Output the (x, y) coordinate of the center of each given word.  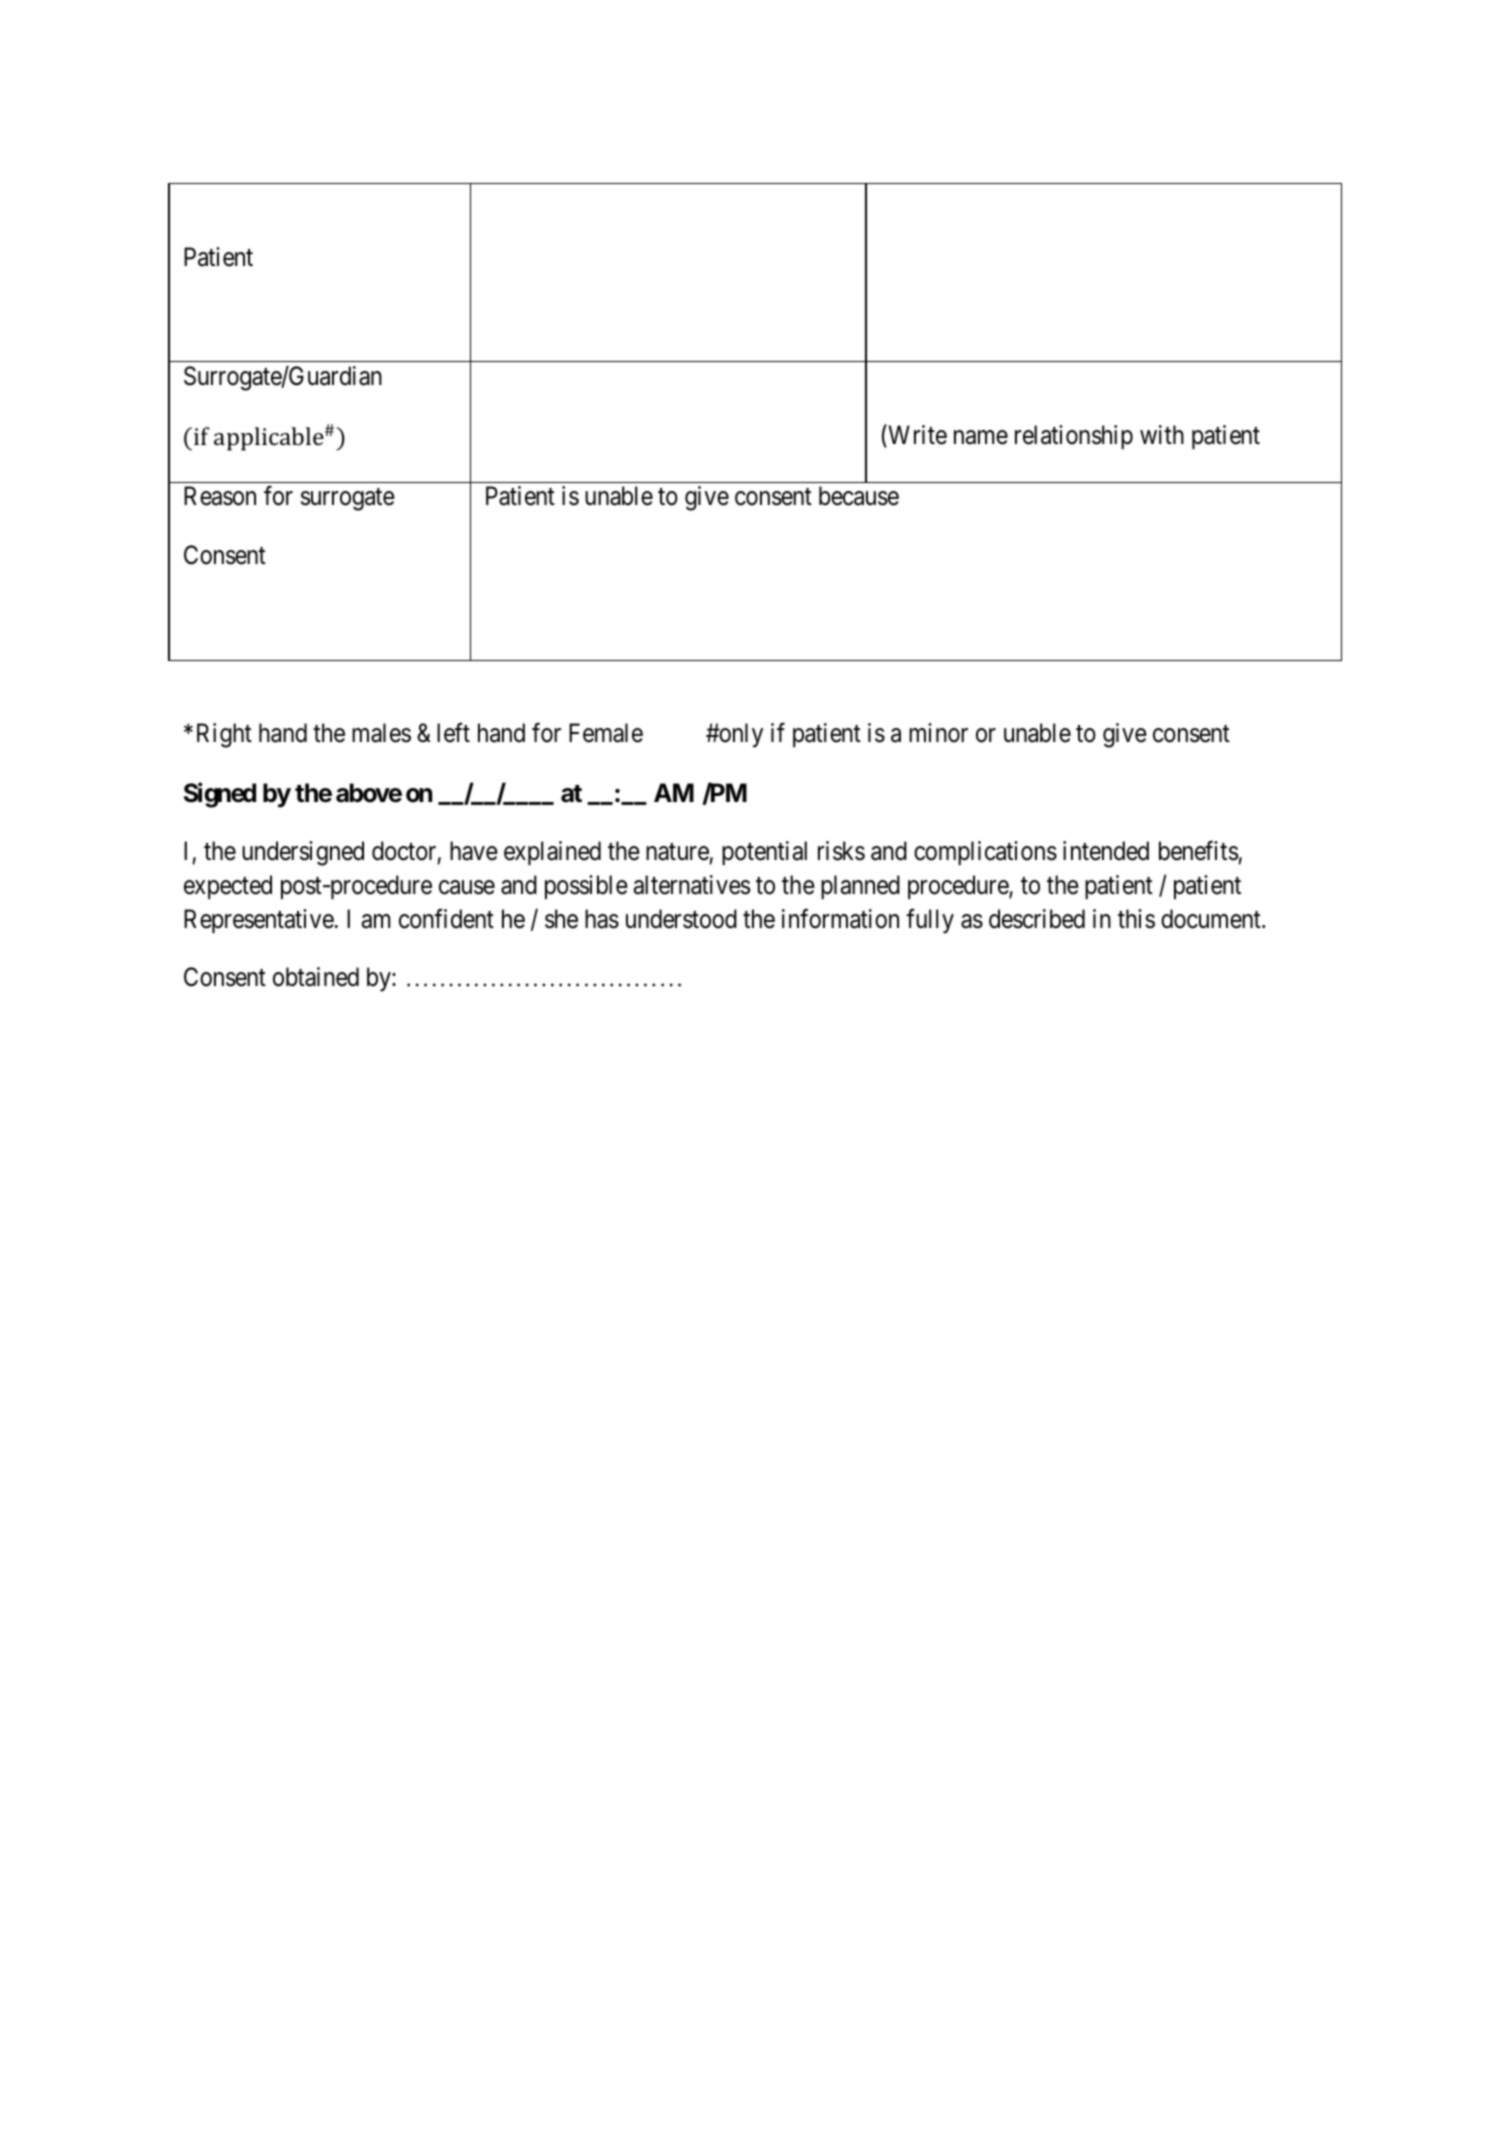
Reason (220, 496)
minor (938, 733)
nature (677, 852)
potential (764, 853)
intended (1106, 851)
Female (606, 733)
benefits (1198, 851)
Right (224, 735)
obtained (316, 977)
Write (916, 435)
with (1162, 434)
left (453, 733)
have (474, 851)
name (981, 437)
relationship (1074, 437)
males (381, 733)
